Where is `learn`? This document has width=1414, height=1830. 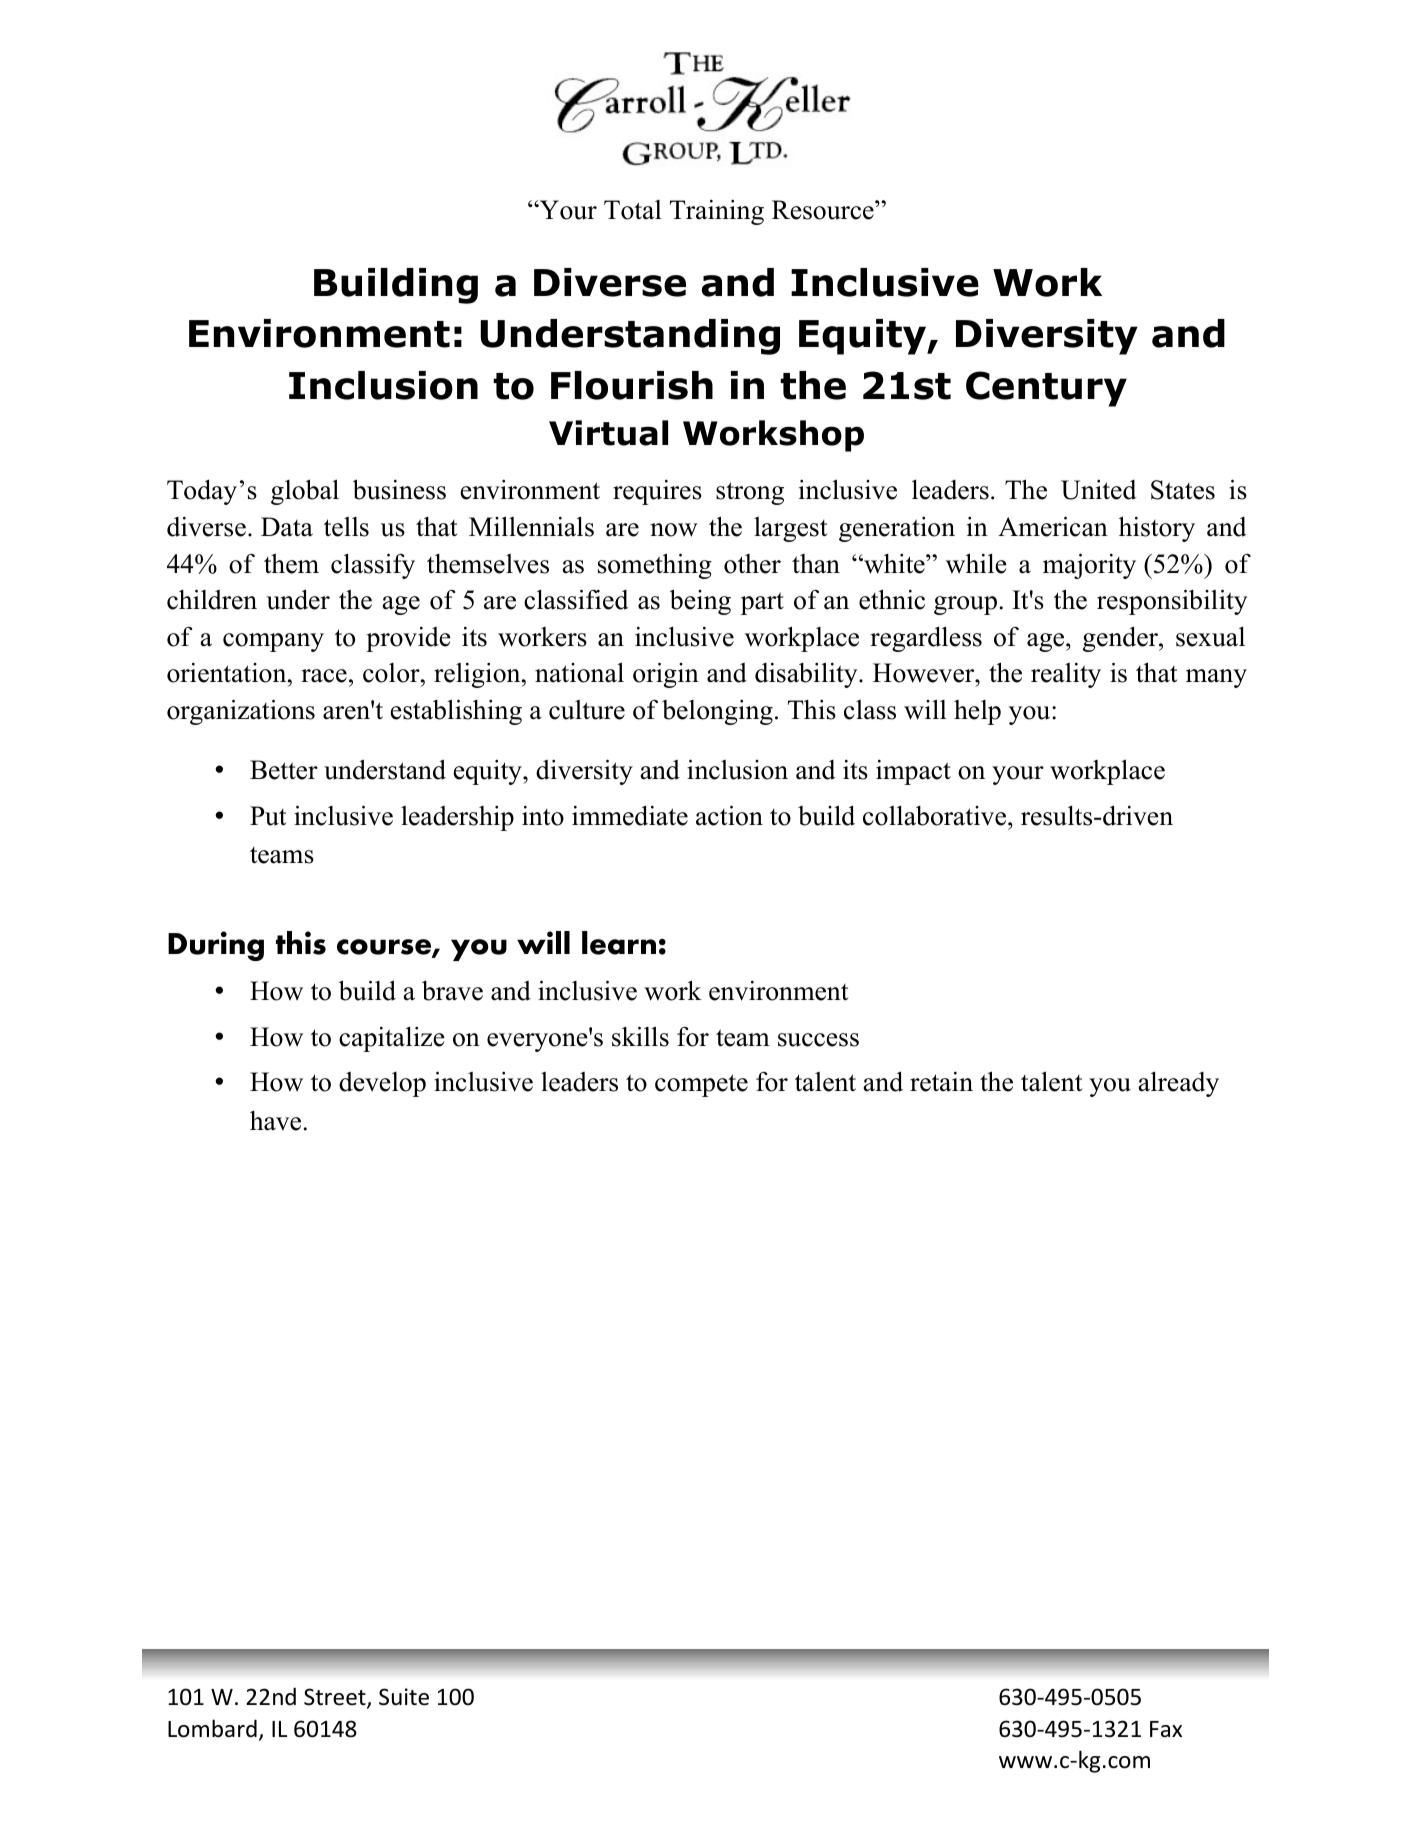 learn is located at coordinates (619, 943).
